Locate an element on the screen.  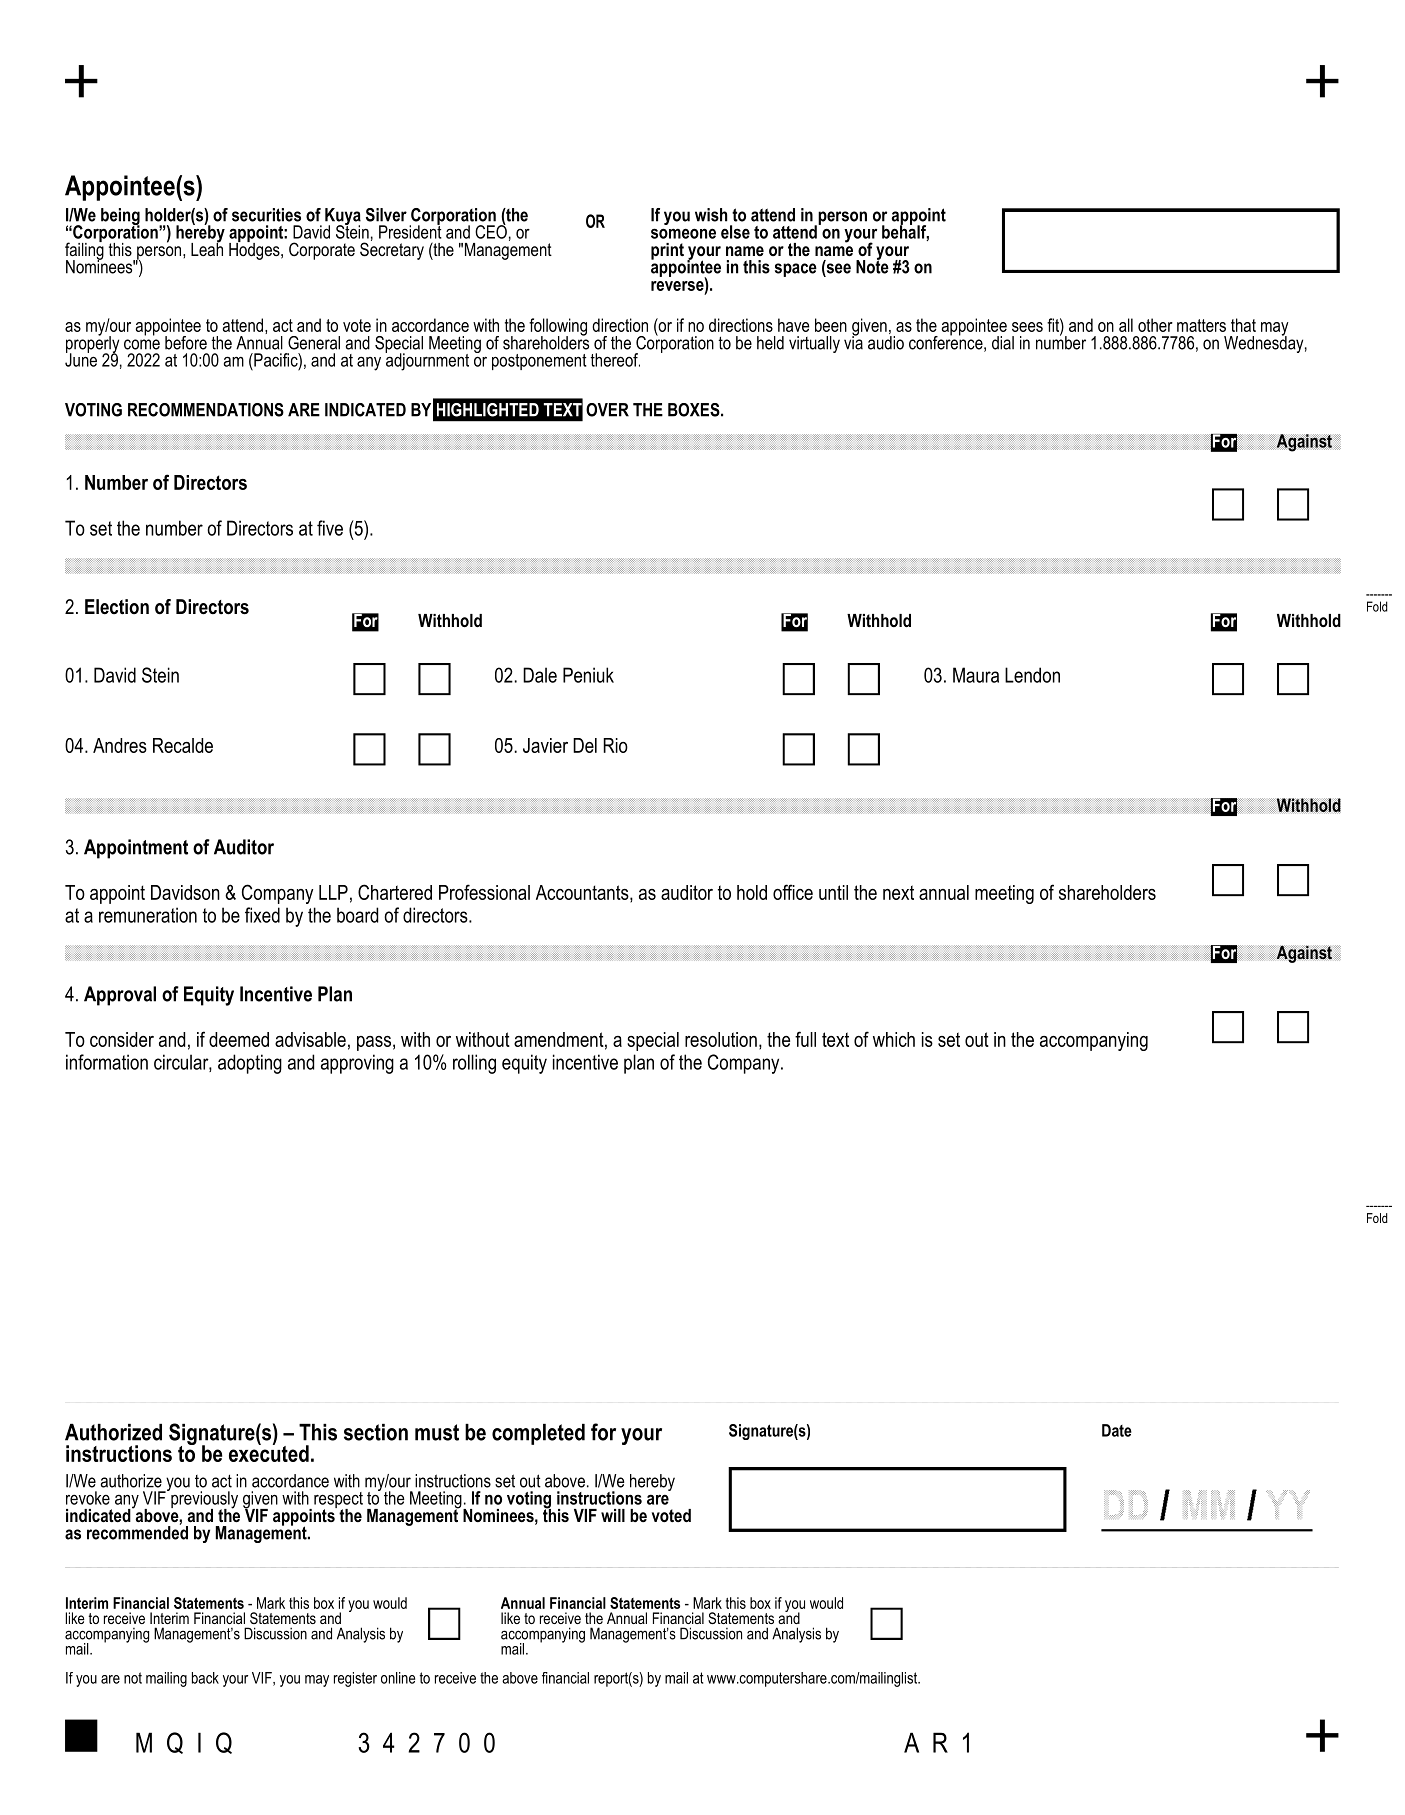
back is located at coordinates (205, 1678).
